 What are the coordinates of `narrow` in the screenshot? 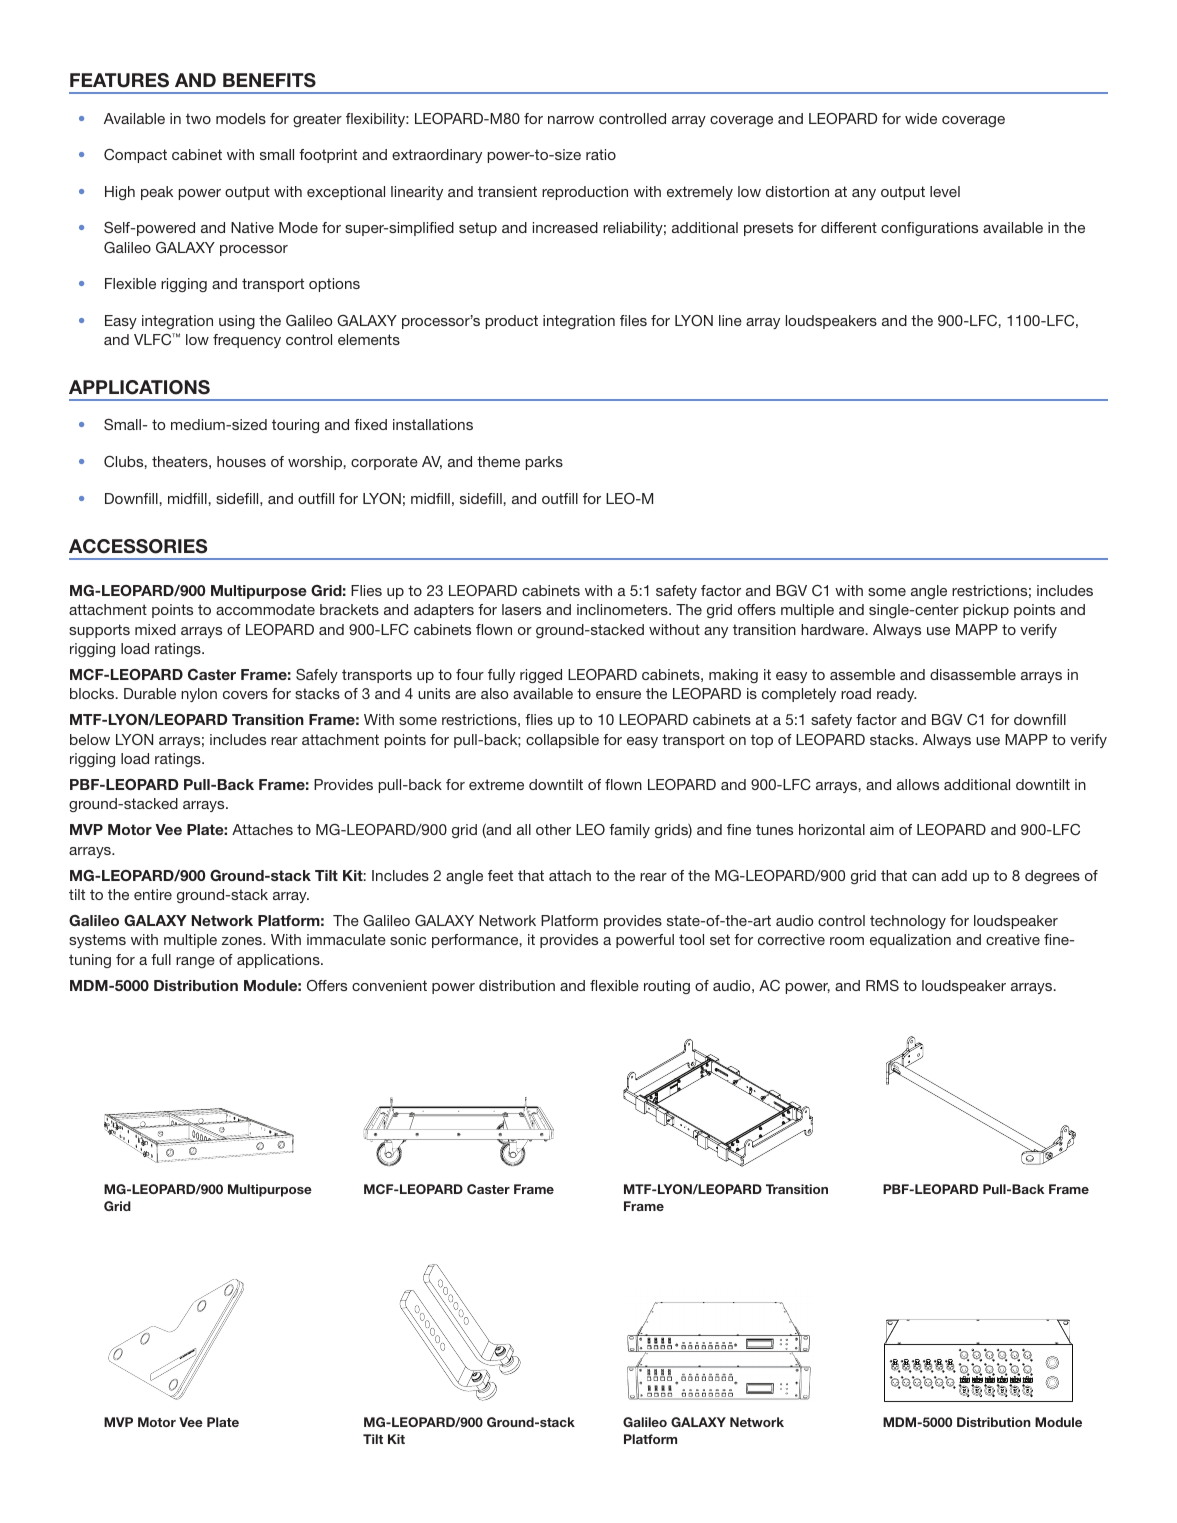 It's located at (571, 120).
